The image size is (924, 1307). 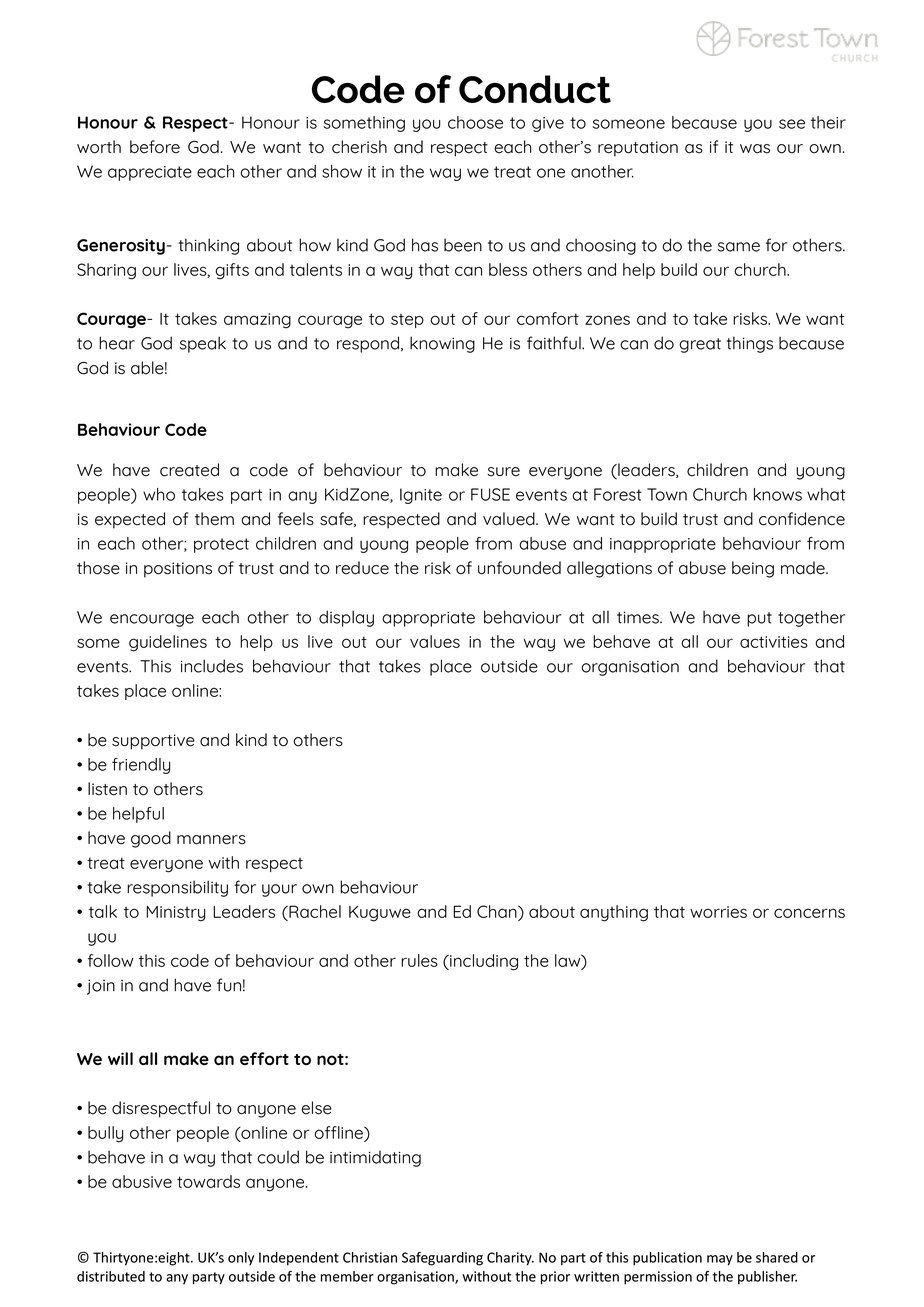 I want to click on choose, so click(x=475, y=122).
